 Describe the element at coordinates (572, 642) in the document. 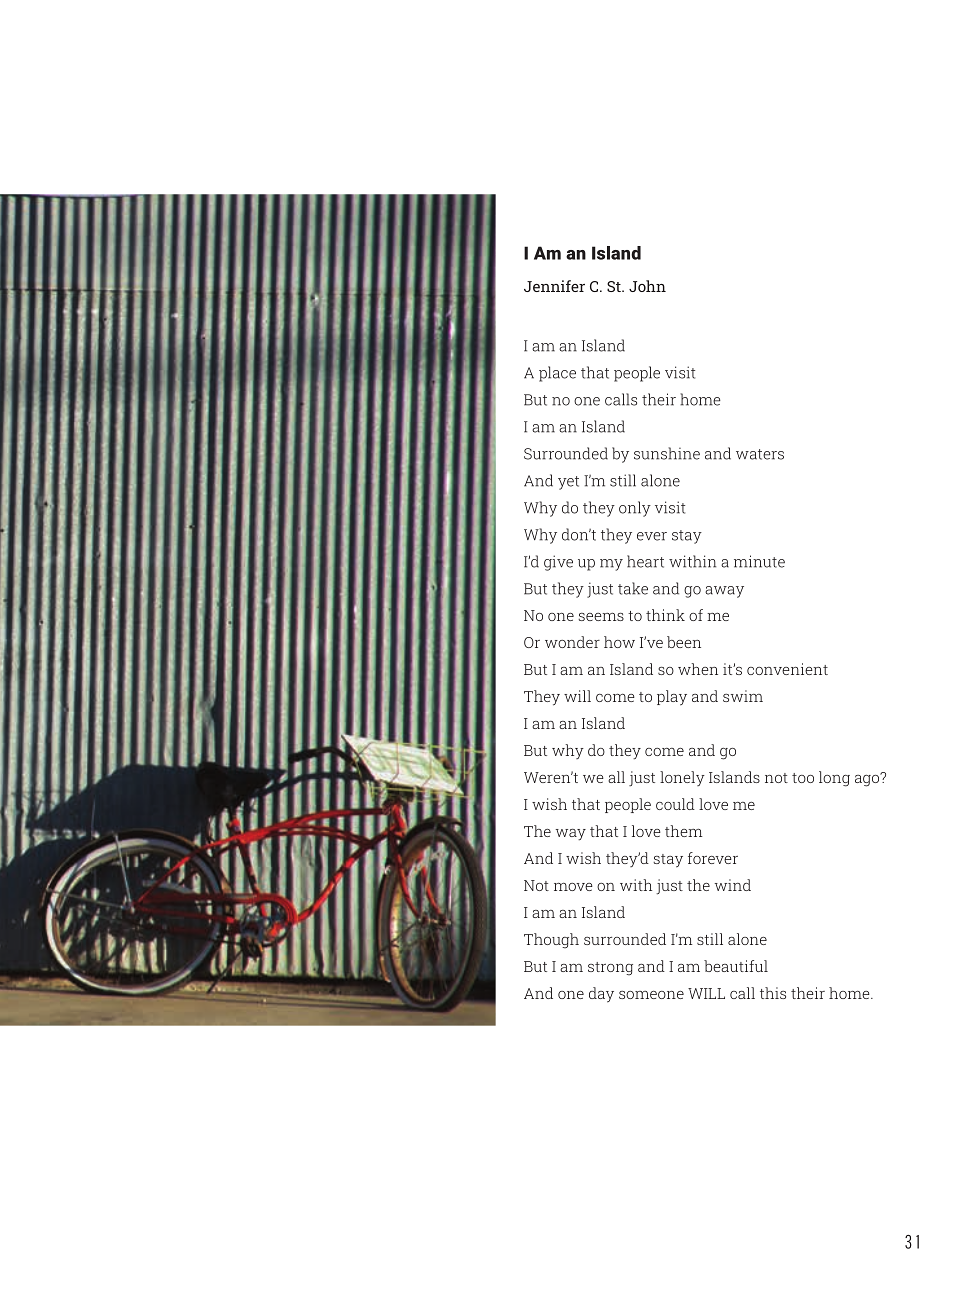

I see `wonder` at that location.
